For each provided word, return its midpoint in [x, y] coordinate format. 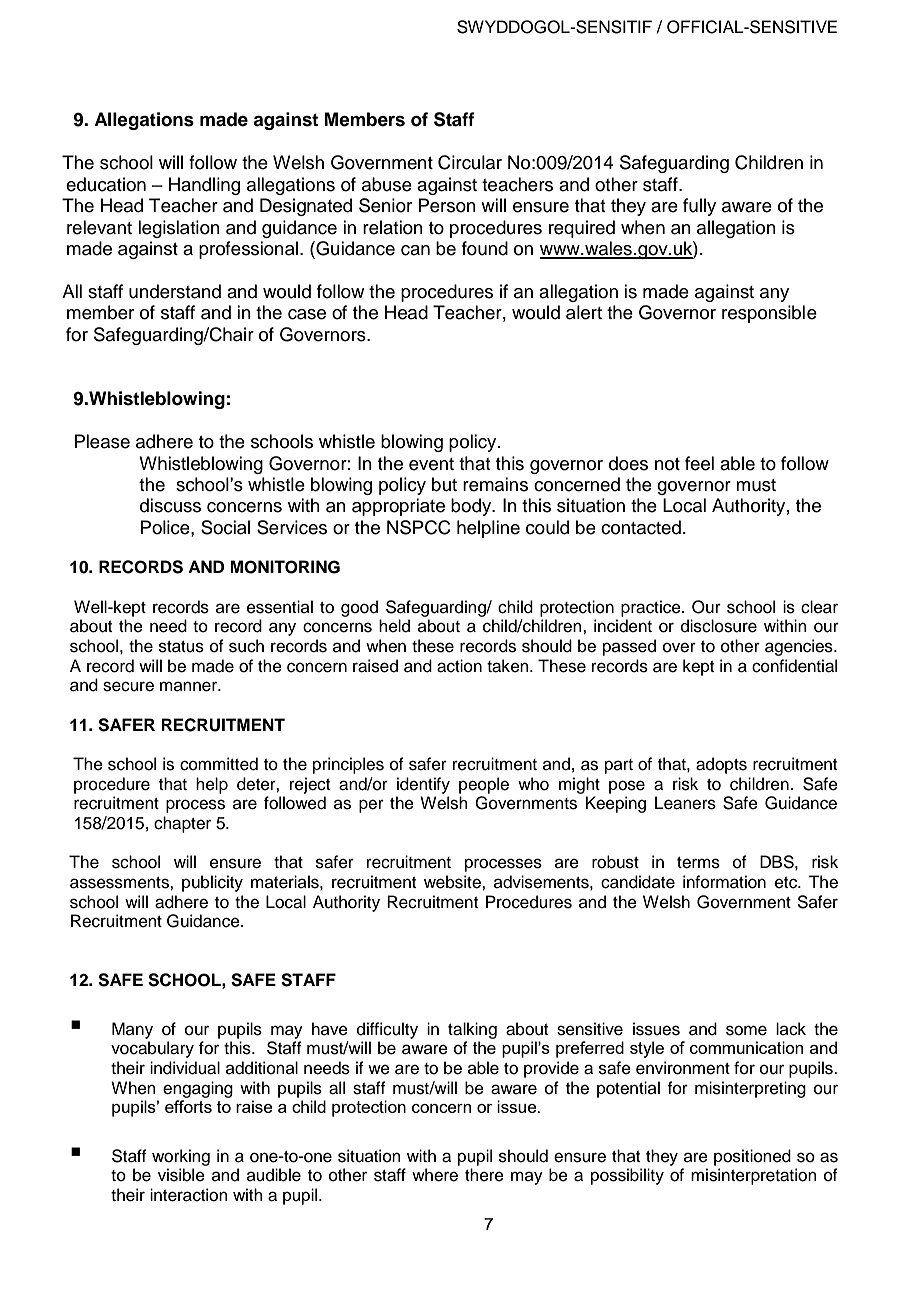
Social [225, 527]
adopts [721, 765]
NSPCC [419, 527]
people [484, 785]
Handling [204, 186]
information [724, 882]
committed [219, 764]
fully [699, 207]
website [453, 882]
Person [447, 205]
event [431, 464]
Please [102, 441]
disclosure [719, 626]
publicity [212, 883]
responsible [769, 314]
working [181, 1157]
